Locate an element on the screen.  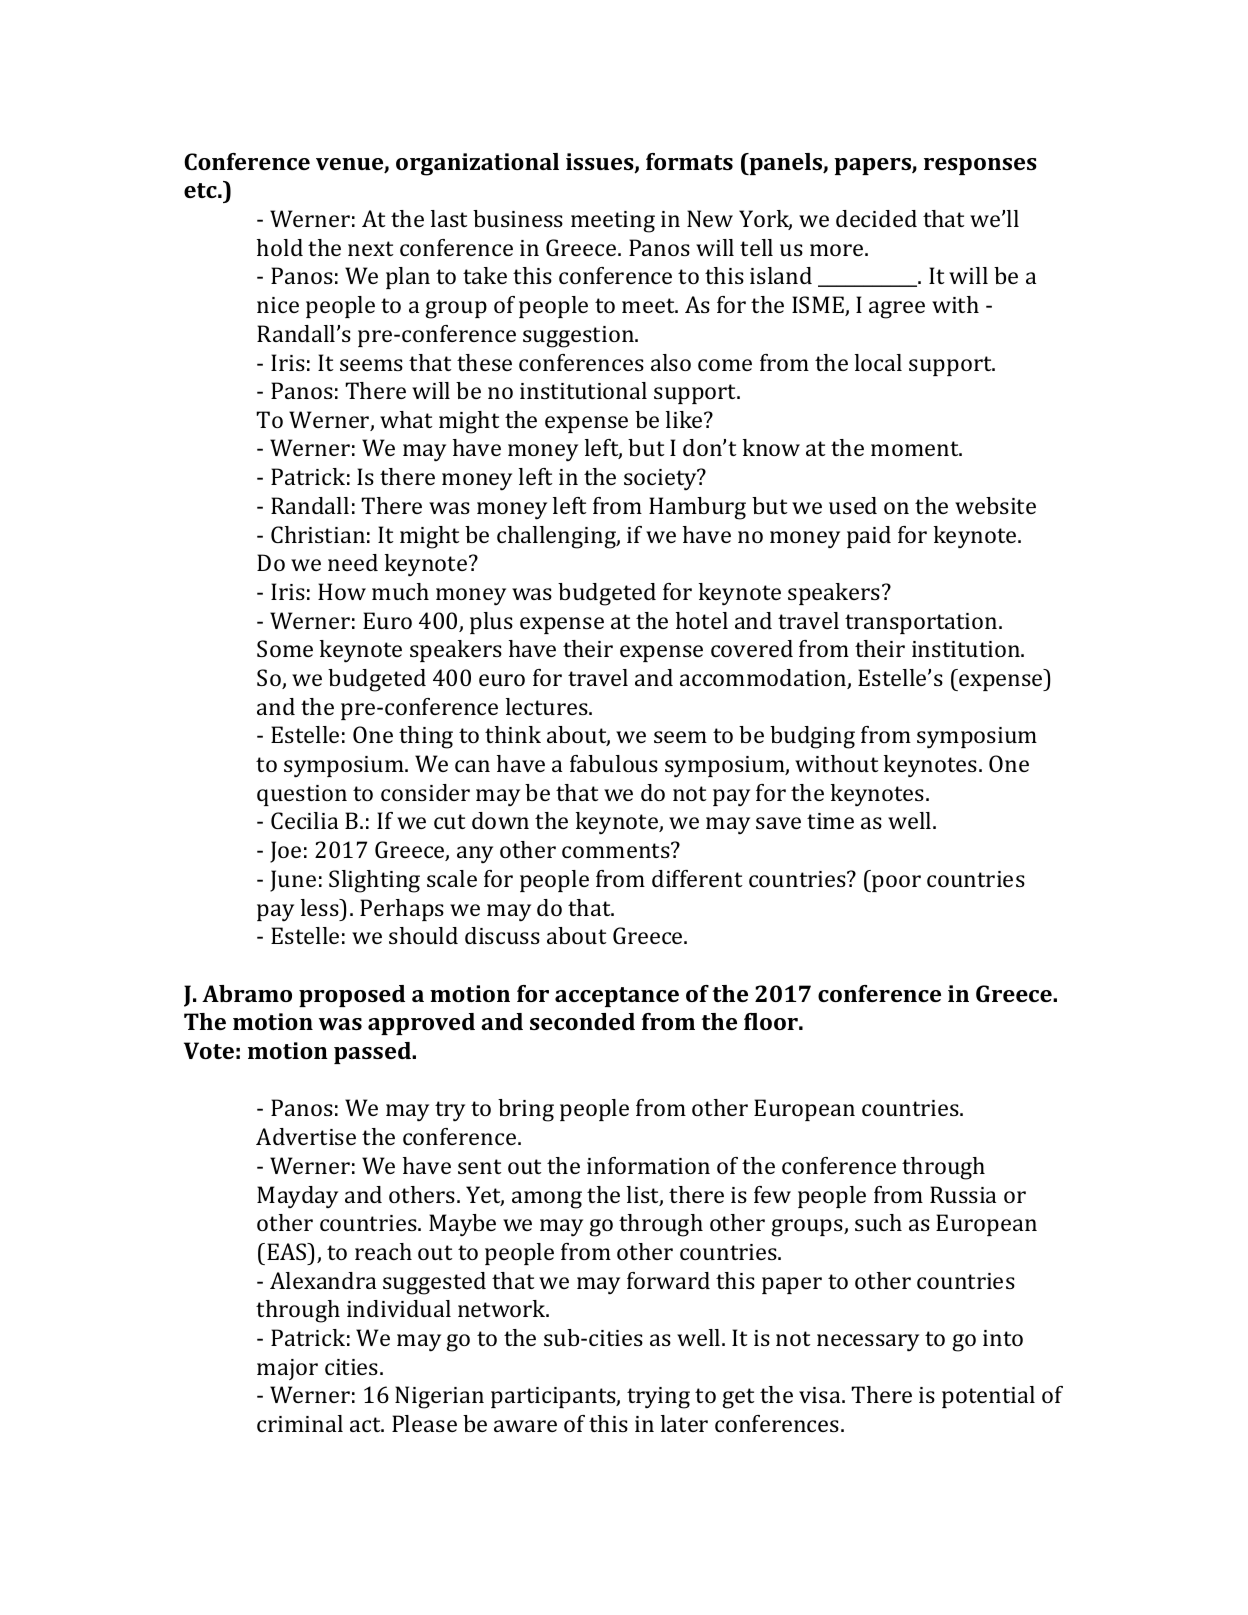
decided is located at coordinates (876, 218).
